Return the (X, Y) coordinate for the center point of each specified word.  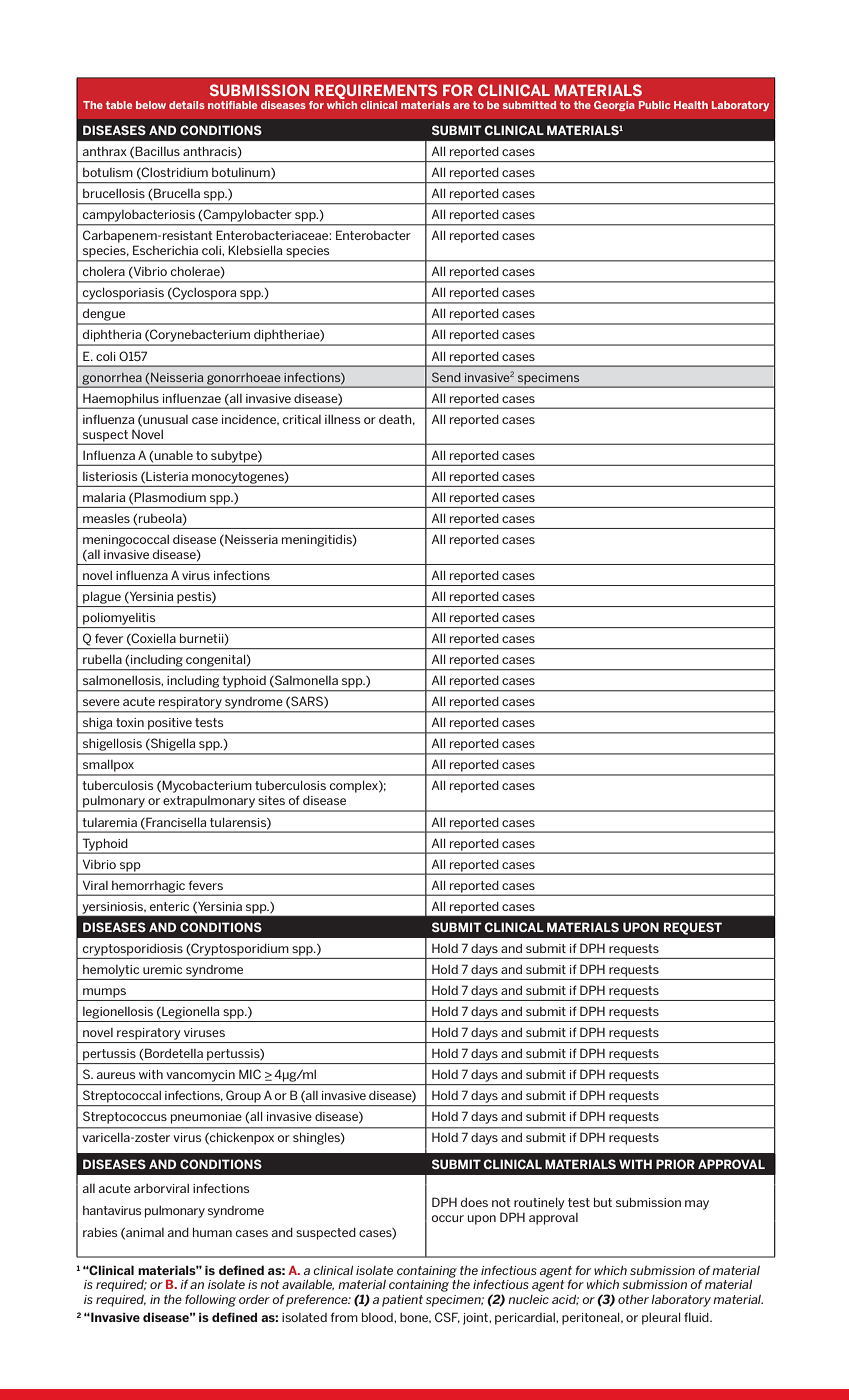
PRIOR (675, 1164)
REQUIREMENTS (376, 91)
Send (446, 377)
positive (170, 723)
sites (271, 800)
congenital (217, 661)
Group (243, 1096)
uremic (162, 969)
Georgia (614, 106)
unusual (164, 420)
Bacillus (157, 151)
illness (342, 419)
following (210, 1300)
